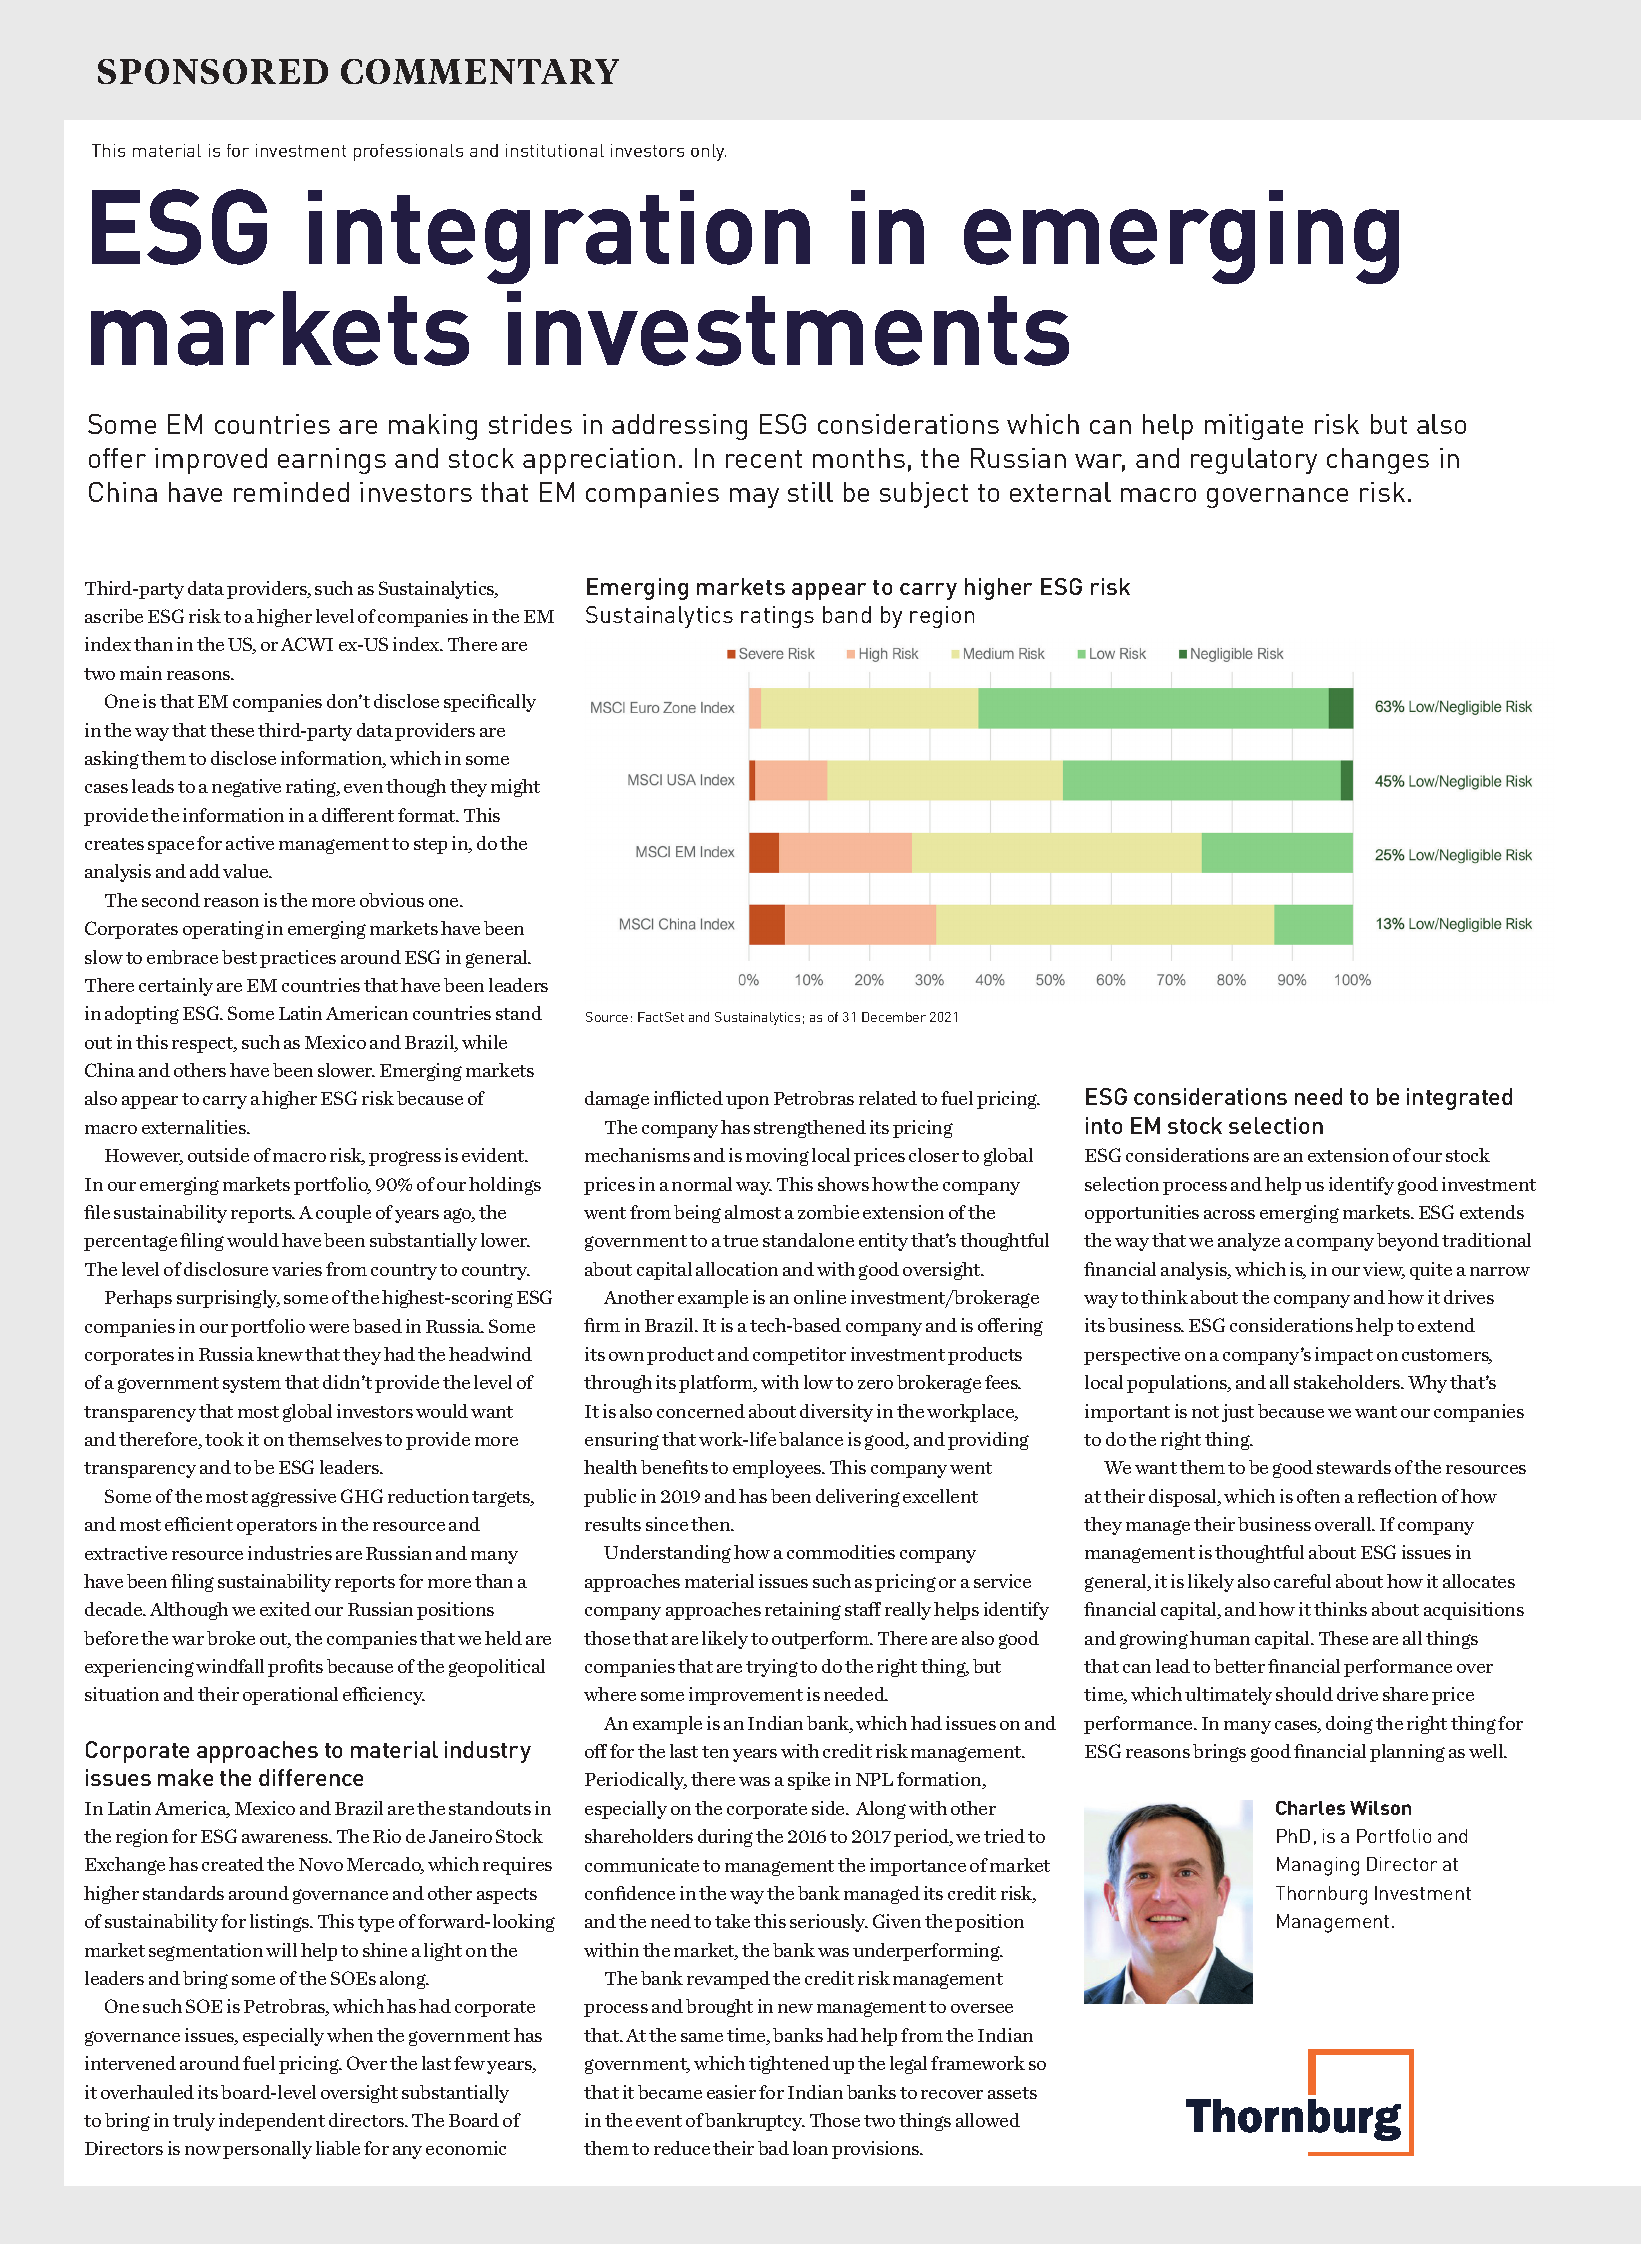  I want to click on careful, so click(1302, 1581).
